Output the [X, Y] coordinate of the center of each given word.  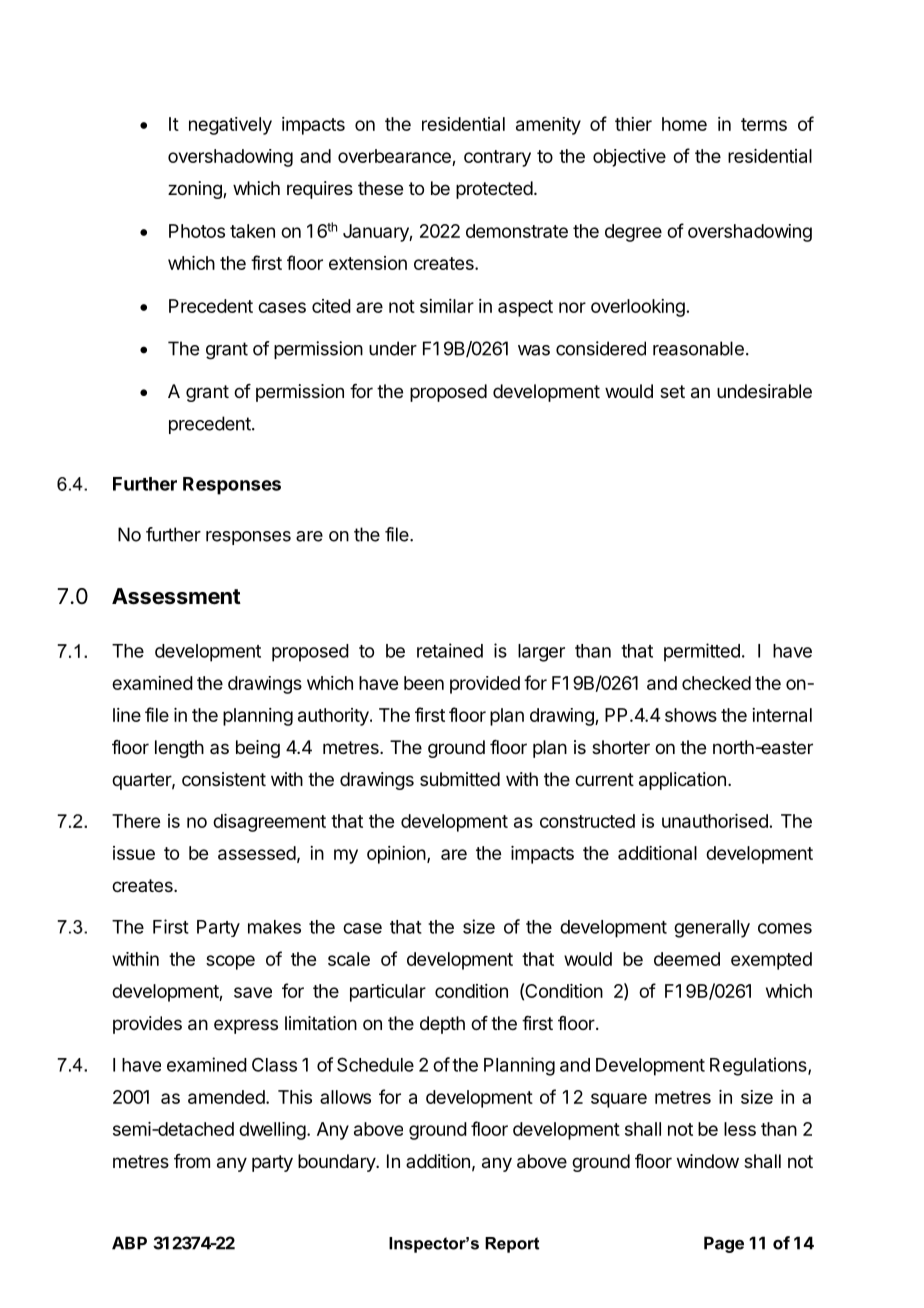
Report [512, 1245]
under [393, 348]
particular [388, 993]
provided [485, 685]
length [179, 749]
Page [724, 1244]
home [684, 124]
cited [331, 306]
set [672, 391]
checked [716, 683]
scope [230, 962]
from [192, 1161]
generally [712, 929]
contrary [497, 158]
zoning [196, 190]
